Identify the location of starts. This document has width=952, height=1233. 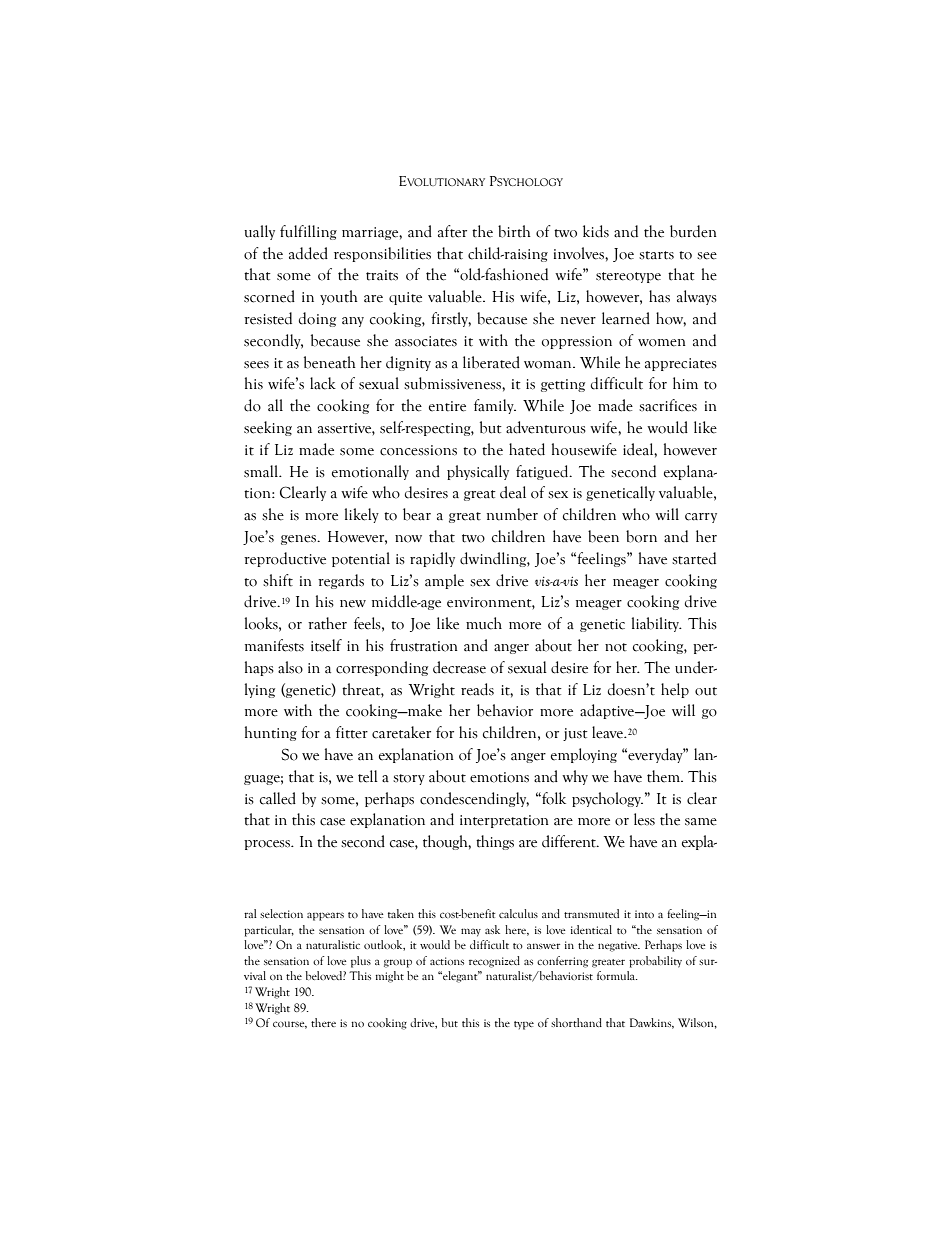
(656, 255).
